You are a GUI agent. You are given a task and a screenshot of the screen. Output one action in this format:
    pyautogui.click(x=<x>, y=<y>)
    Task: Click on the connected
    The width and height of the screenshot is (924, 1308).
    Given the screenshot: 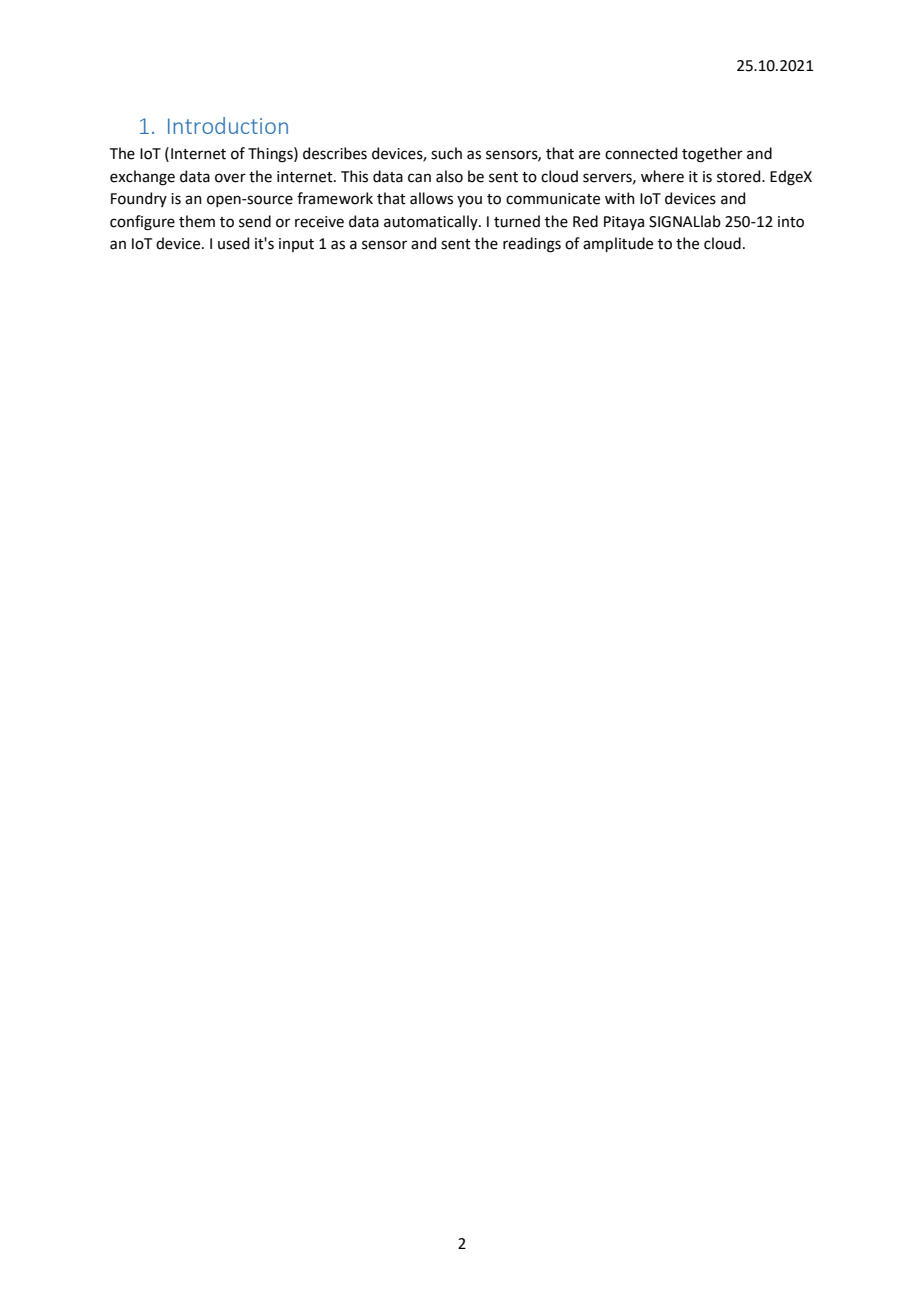 What is the action you would take?
    pyautogui.click(x=641, y=153)
